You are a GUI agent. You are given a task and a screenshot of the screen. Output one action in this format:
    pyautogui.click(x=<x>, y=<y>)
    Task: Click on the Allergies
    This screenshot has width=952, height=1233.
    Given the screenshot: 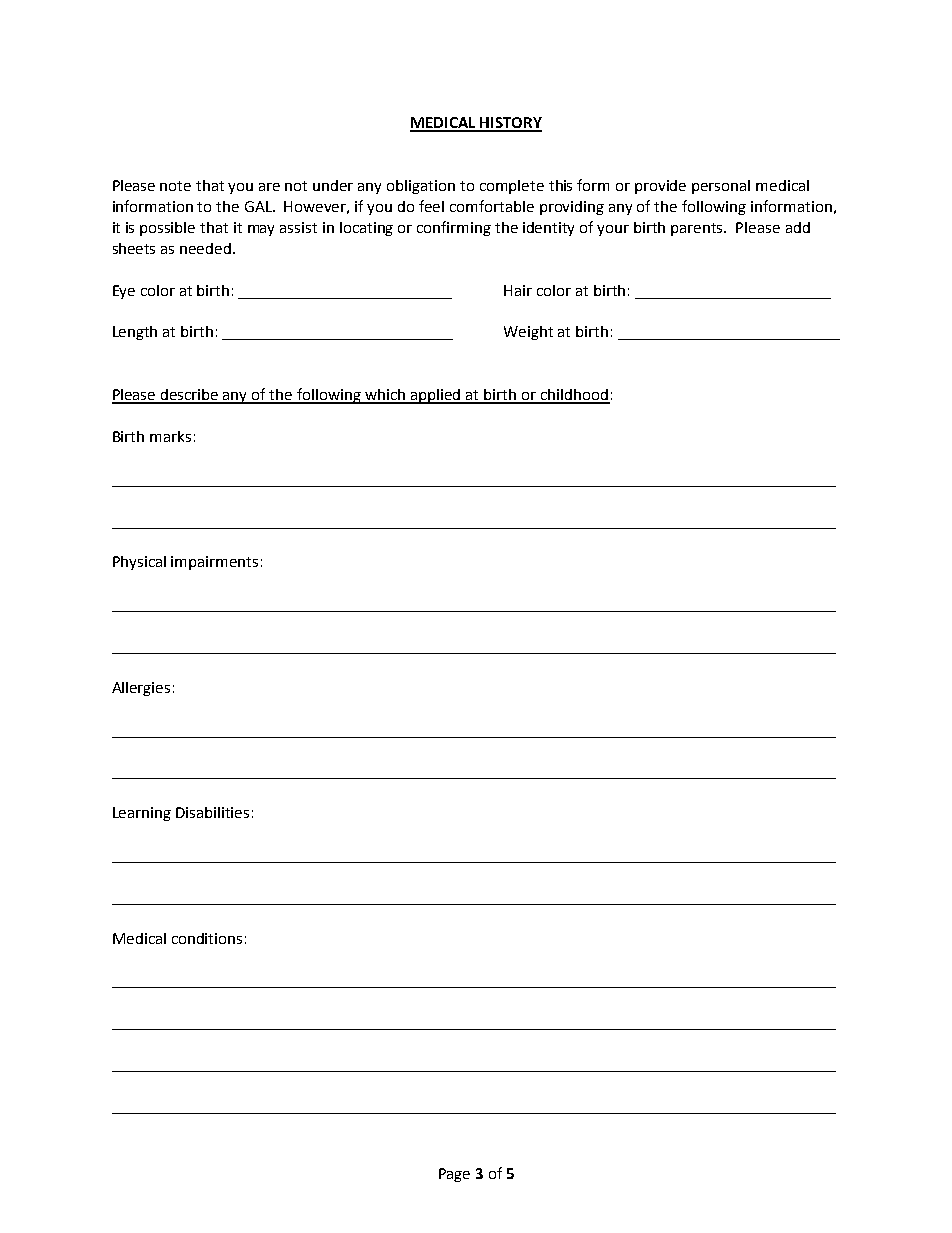 What is the action you would take?
    pyautogui.click(x=141, y=689)
